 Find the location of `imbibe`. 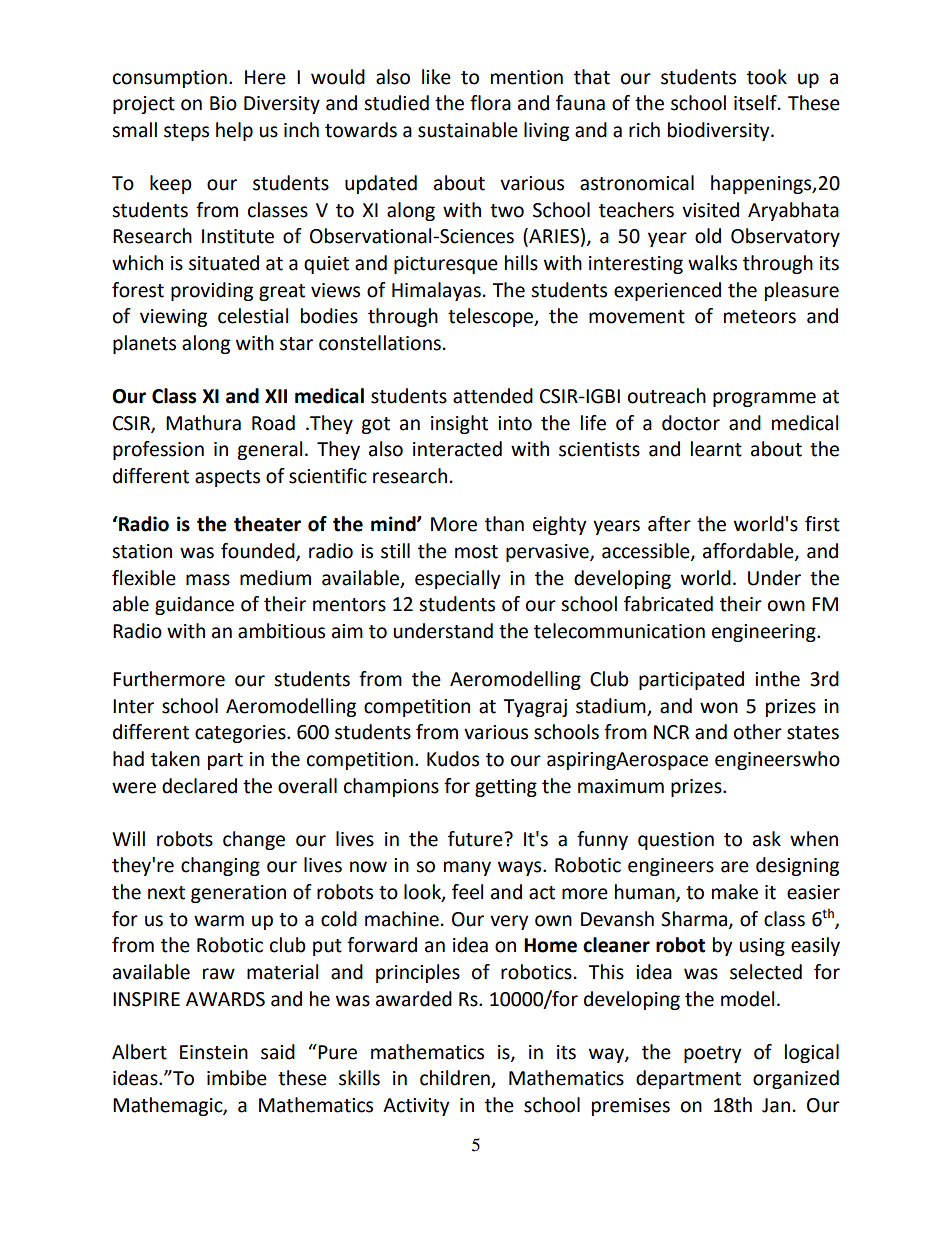

imbibe is located at coordinates (237, 1078).
